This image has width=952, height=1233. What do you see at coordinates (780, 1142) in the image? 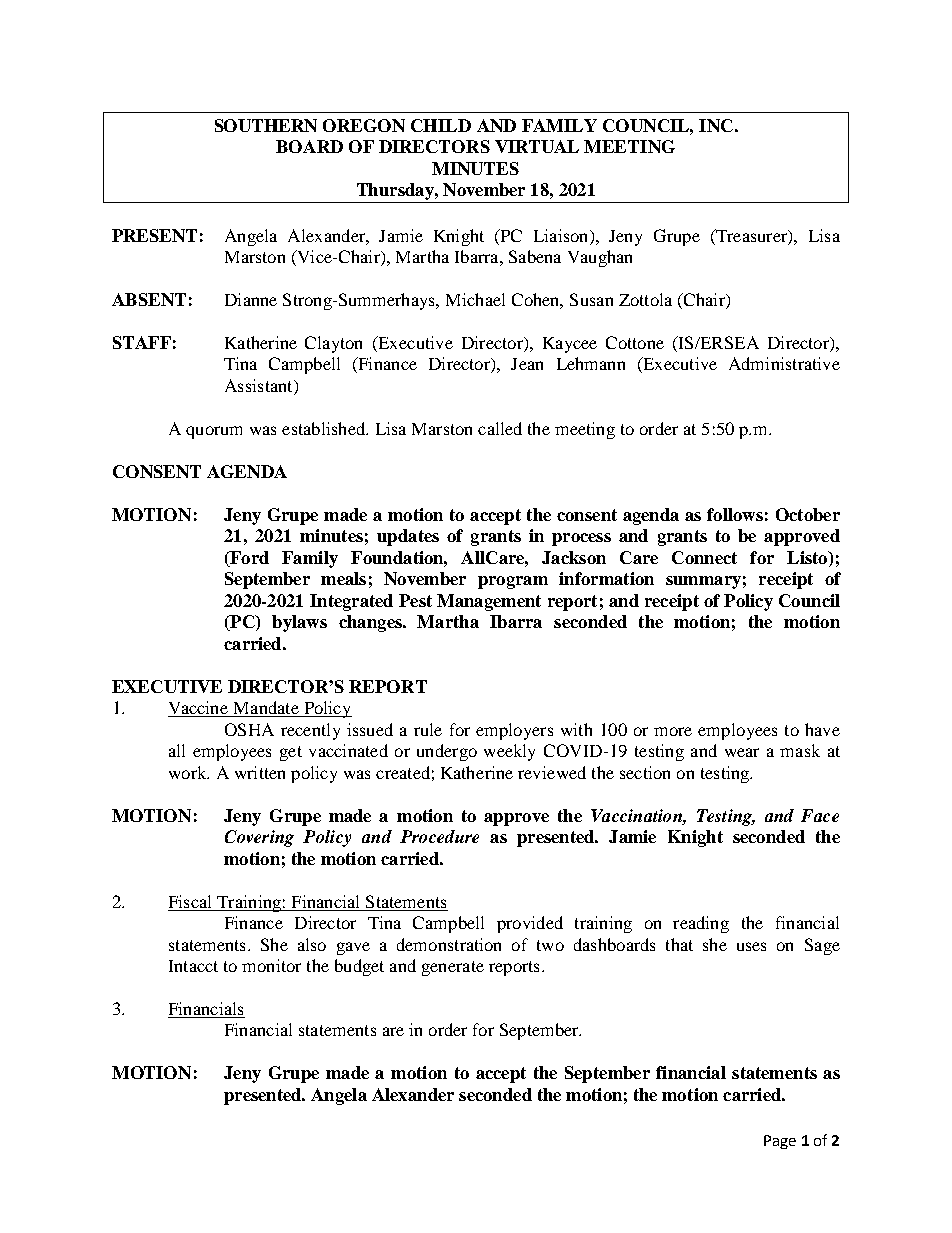
I see `Page` at bounding box center [780, 1142].
